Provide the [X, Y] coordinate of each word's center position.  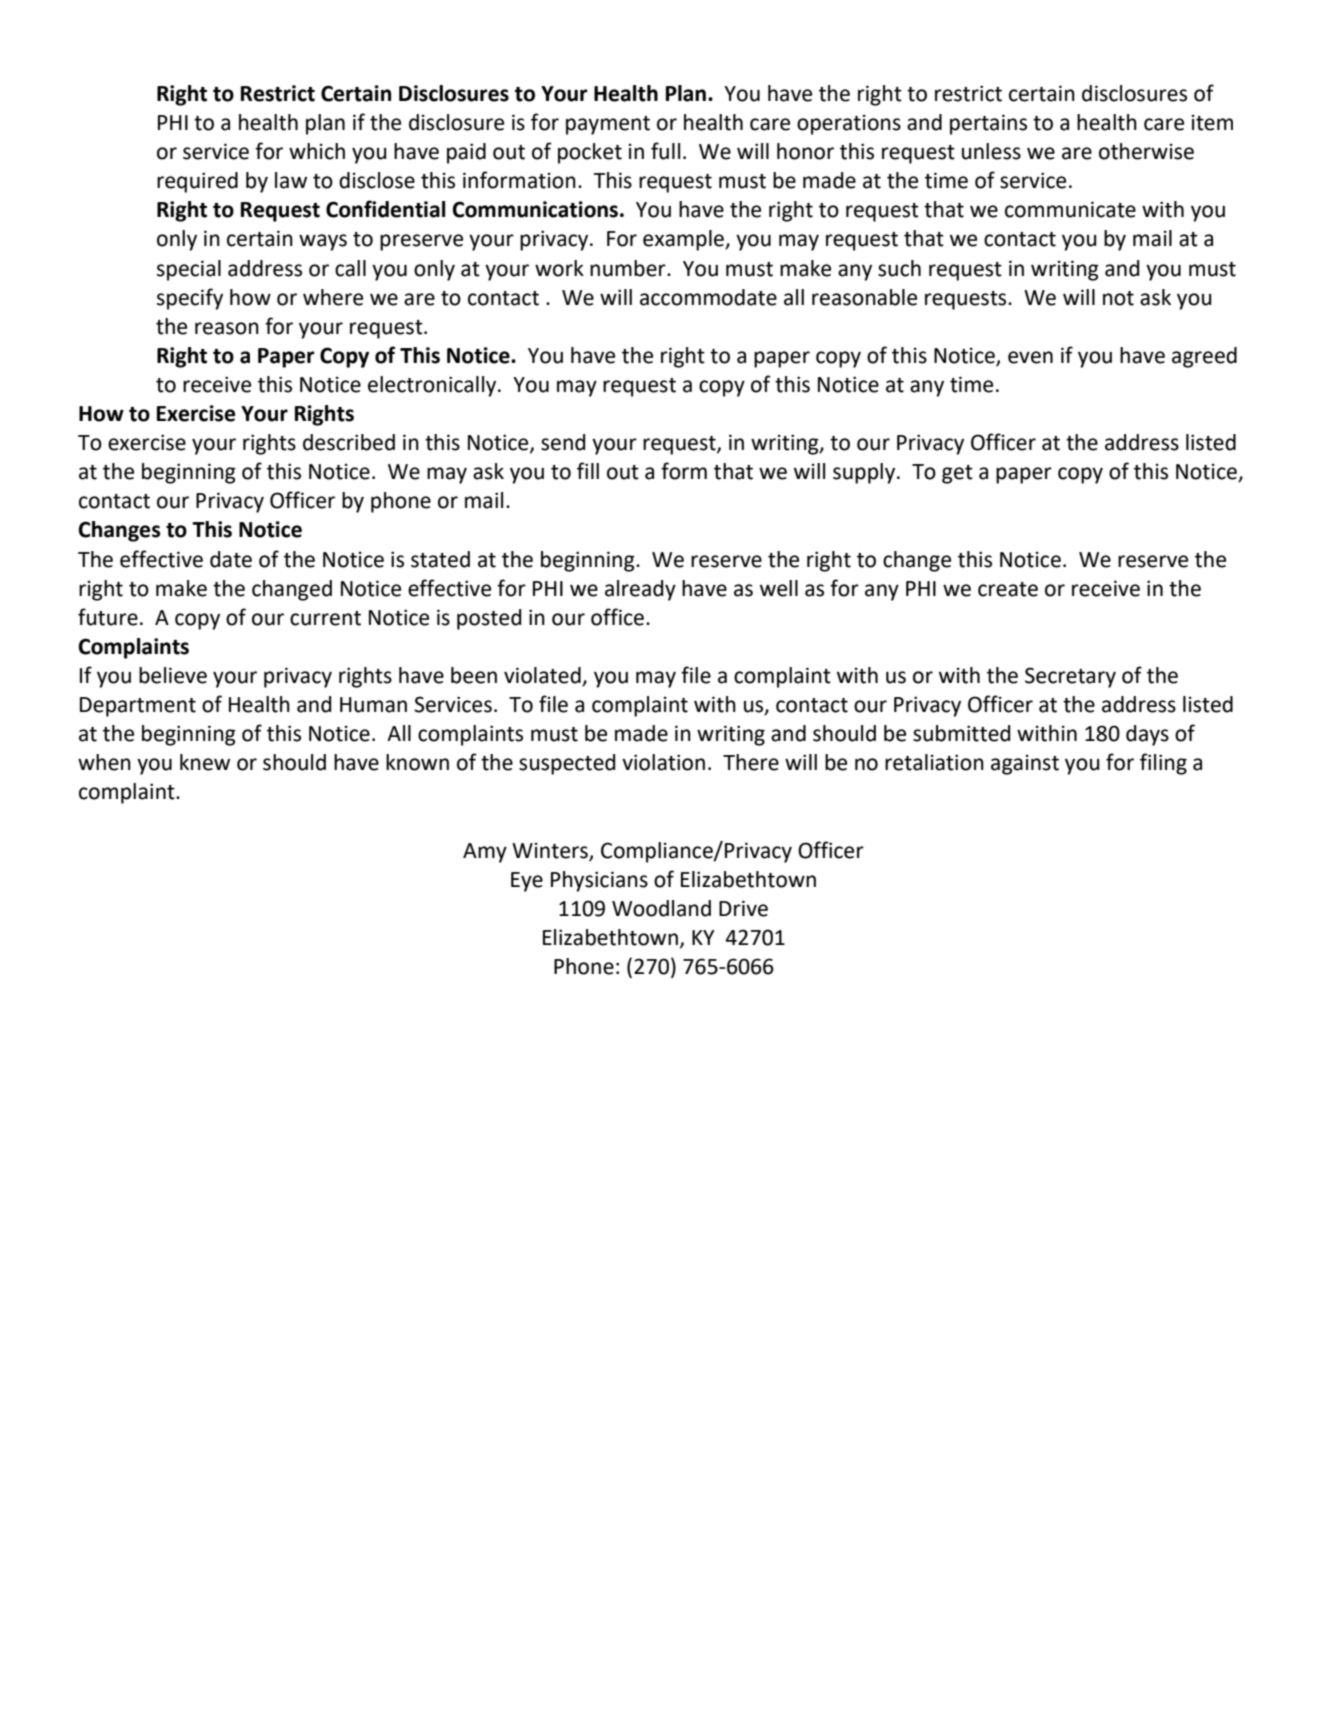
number [629, 268]
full [665, 151]
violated [543, 676]
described [349, 442]
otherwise [1146, 151]
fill [588, 470]
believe [173, 675]
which [317, 151]
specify [190, 299]
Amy [485, 853]
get [957, 474]
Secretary [1070, 677]
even [1030, 357]
